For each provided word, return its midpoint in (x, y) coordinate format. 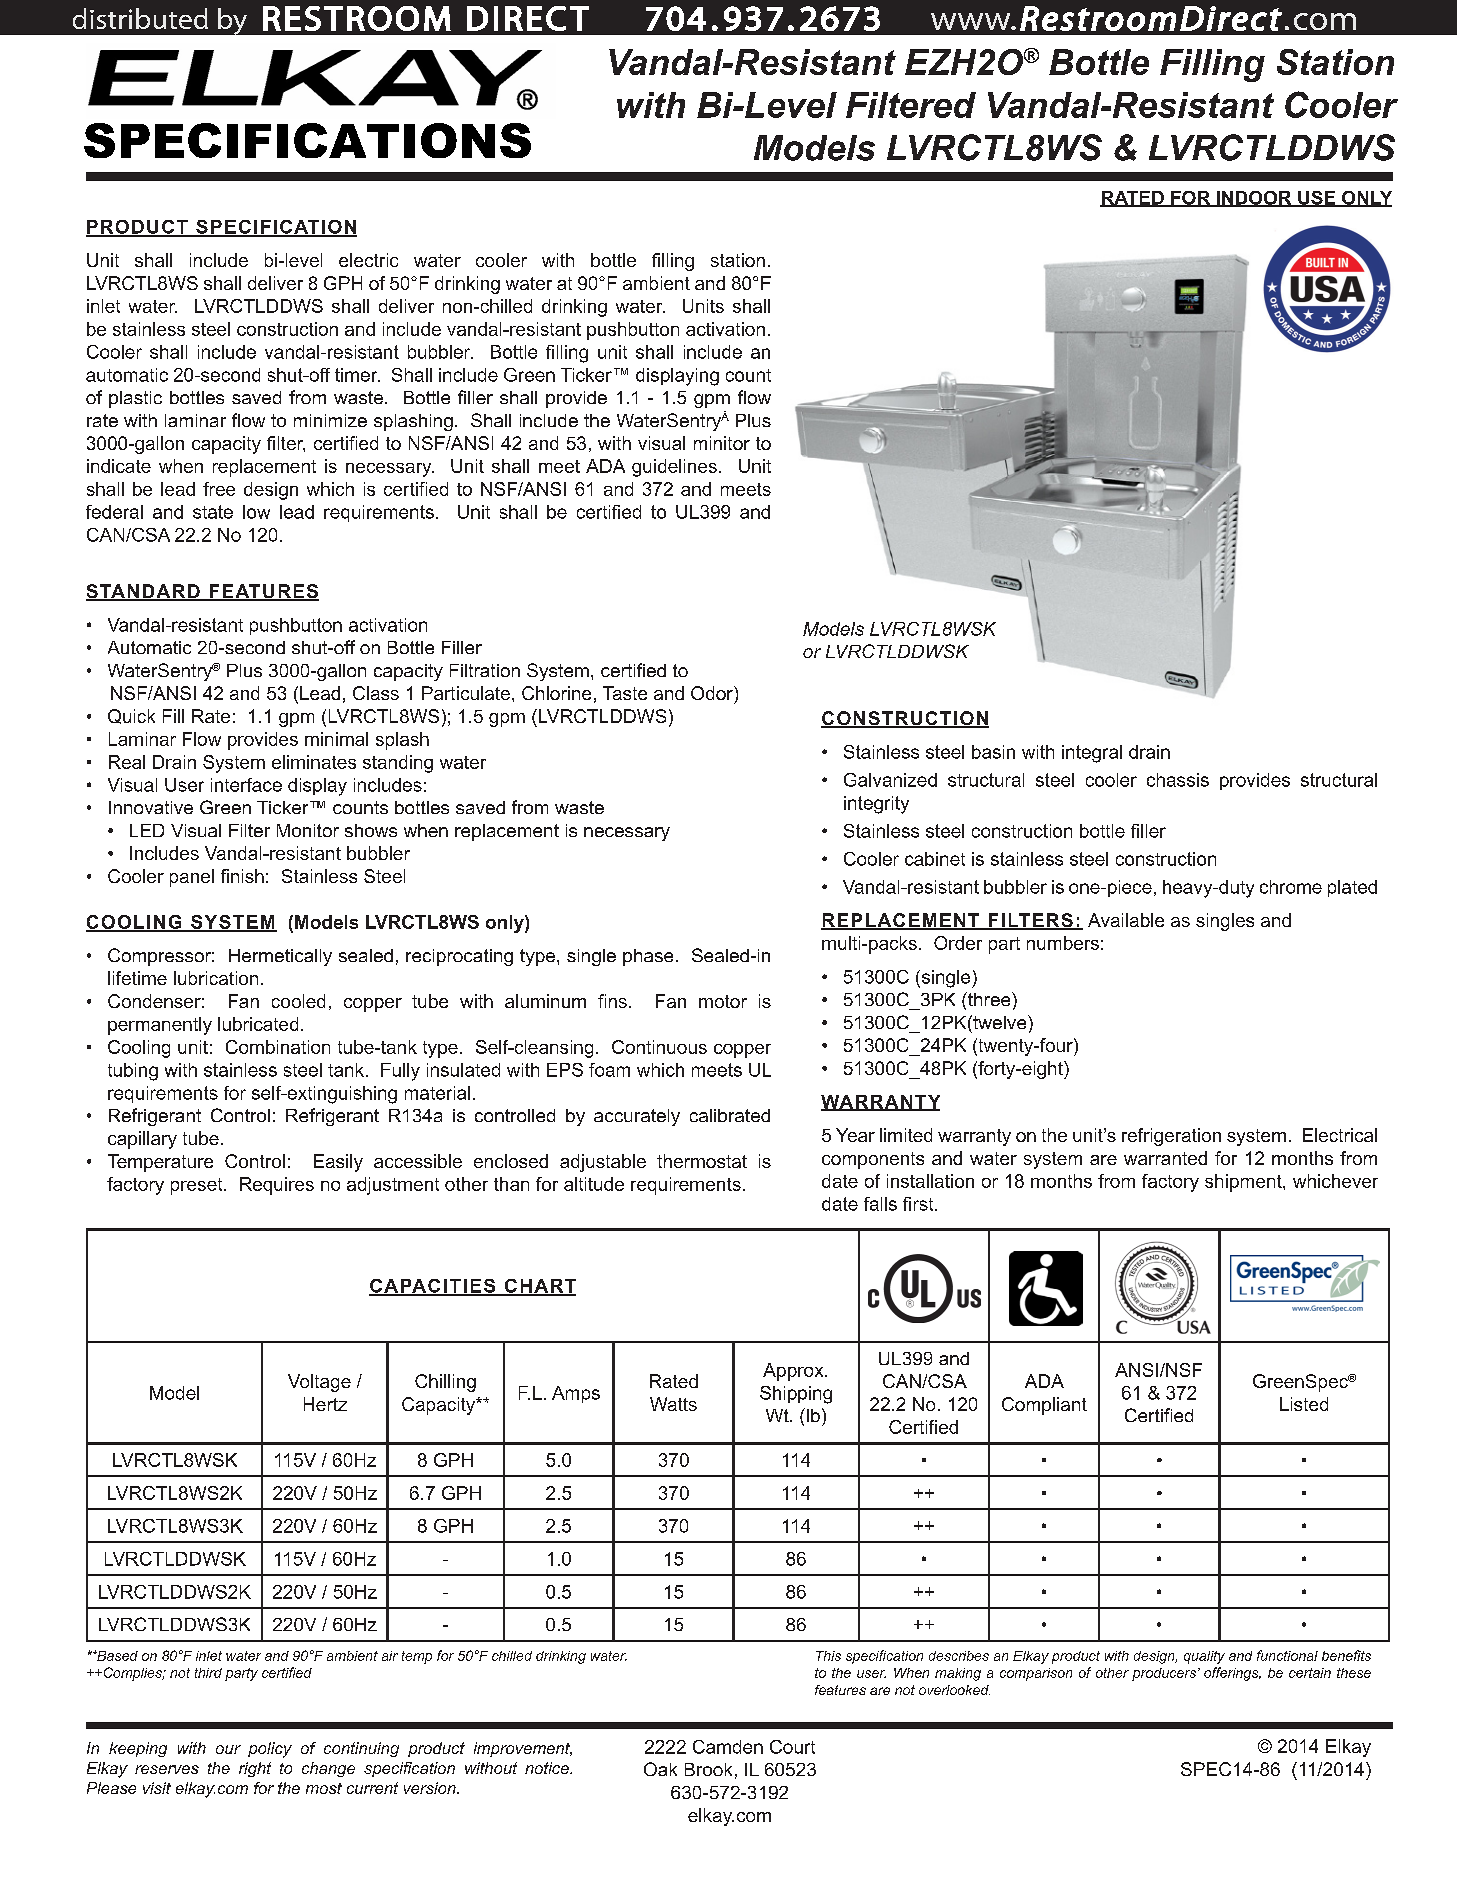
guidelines (674, 468)
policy (270, 1750)
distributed (140, 18)
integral (1092, 754)
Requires (277, 1186)
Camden (728, 1747)
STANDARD (144, 592)
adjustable (603, 1163)
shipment (1244, 1183)
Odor (713, 693)
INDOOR (1254, 199)
